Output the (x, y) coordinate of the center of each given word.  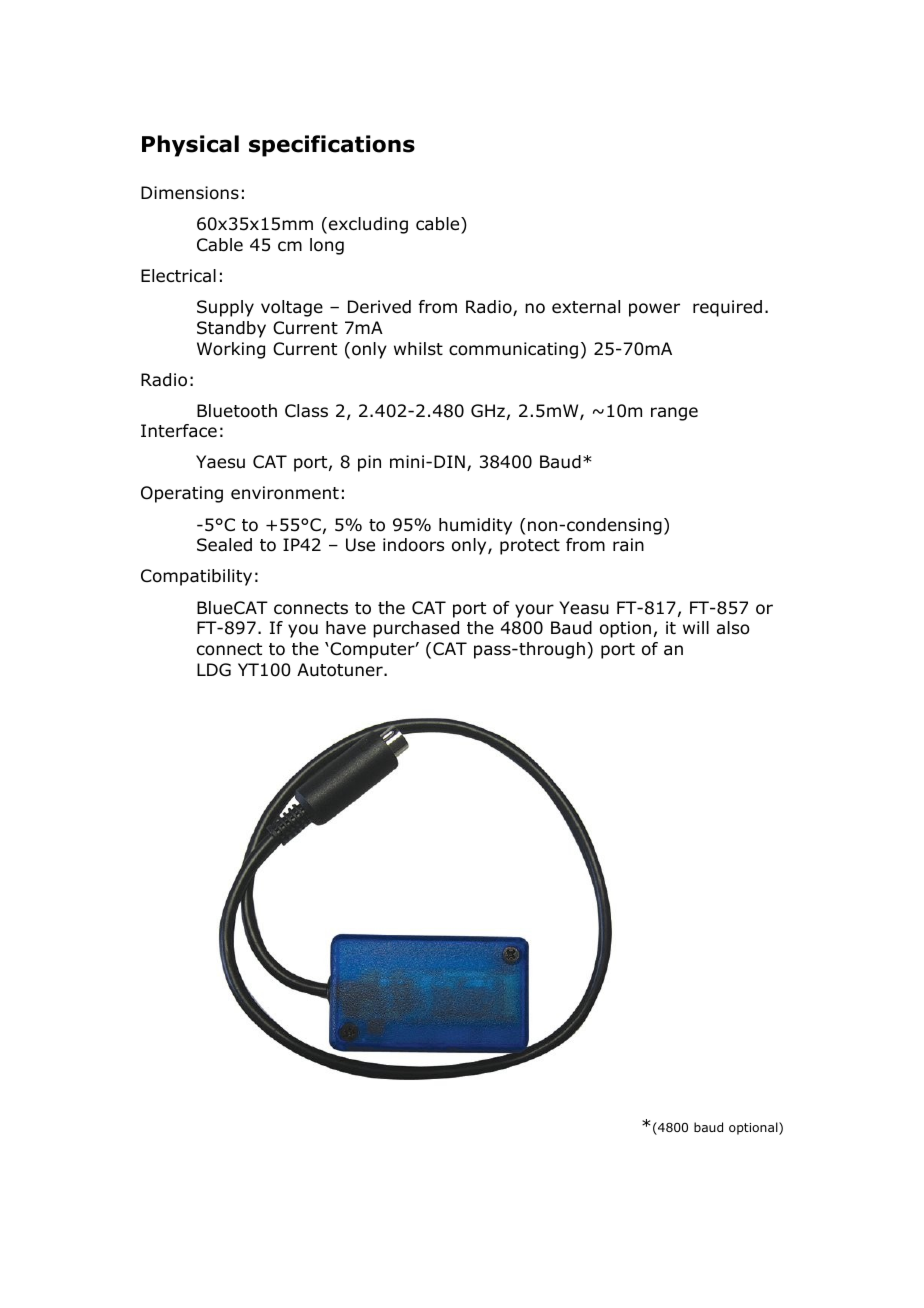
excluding (368, 225)
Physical (190, 146)
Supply (225, 308)
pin (369, 463)
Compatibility (196, 577)
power (654, 310)
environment (285, 493)
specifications (332, 146)
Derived (379, 307)
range (674, 414)
